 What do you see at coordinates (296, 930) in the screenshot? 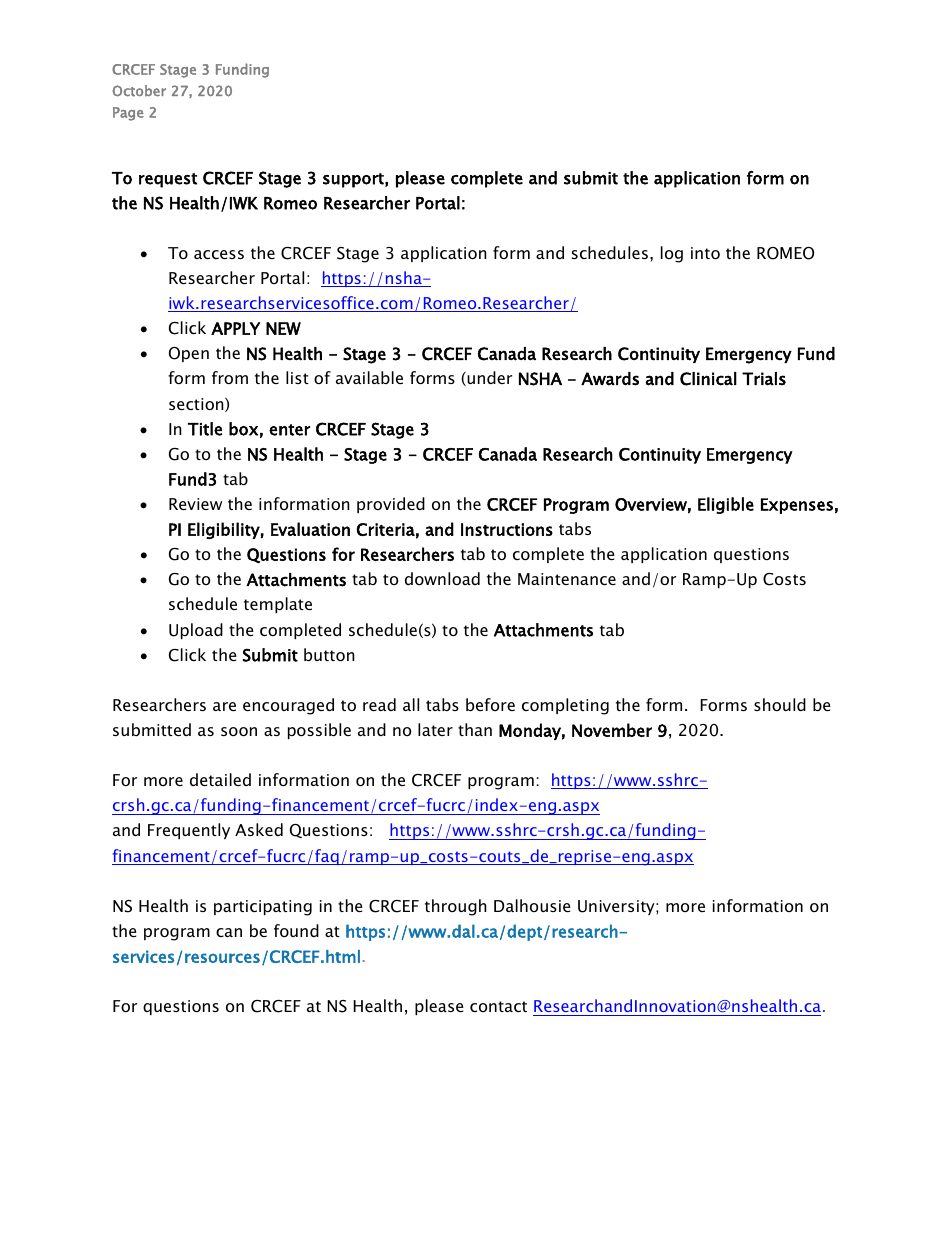
I see `found` at bounding box center [296, 930].
